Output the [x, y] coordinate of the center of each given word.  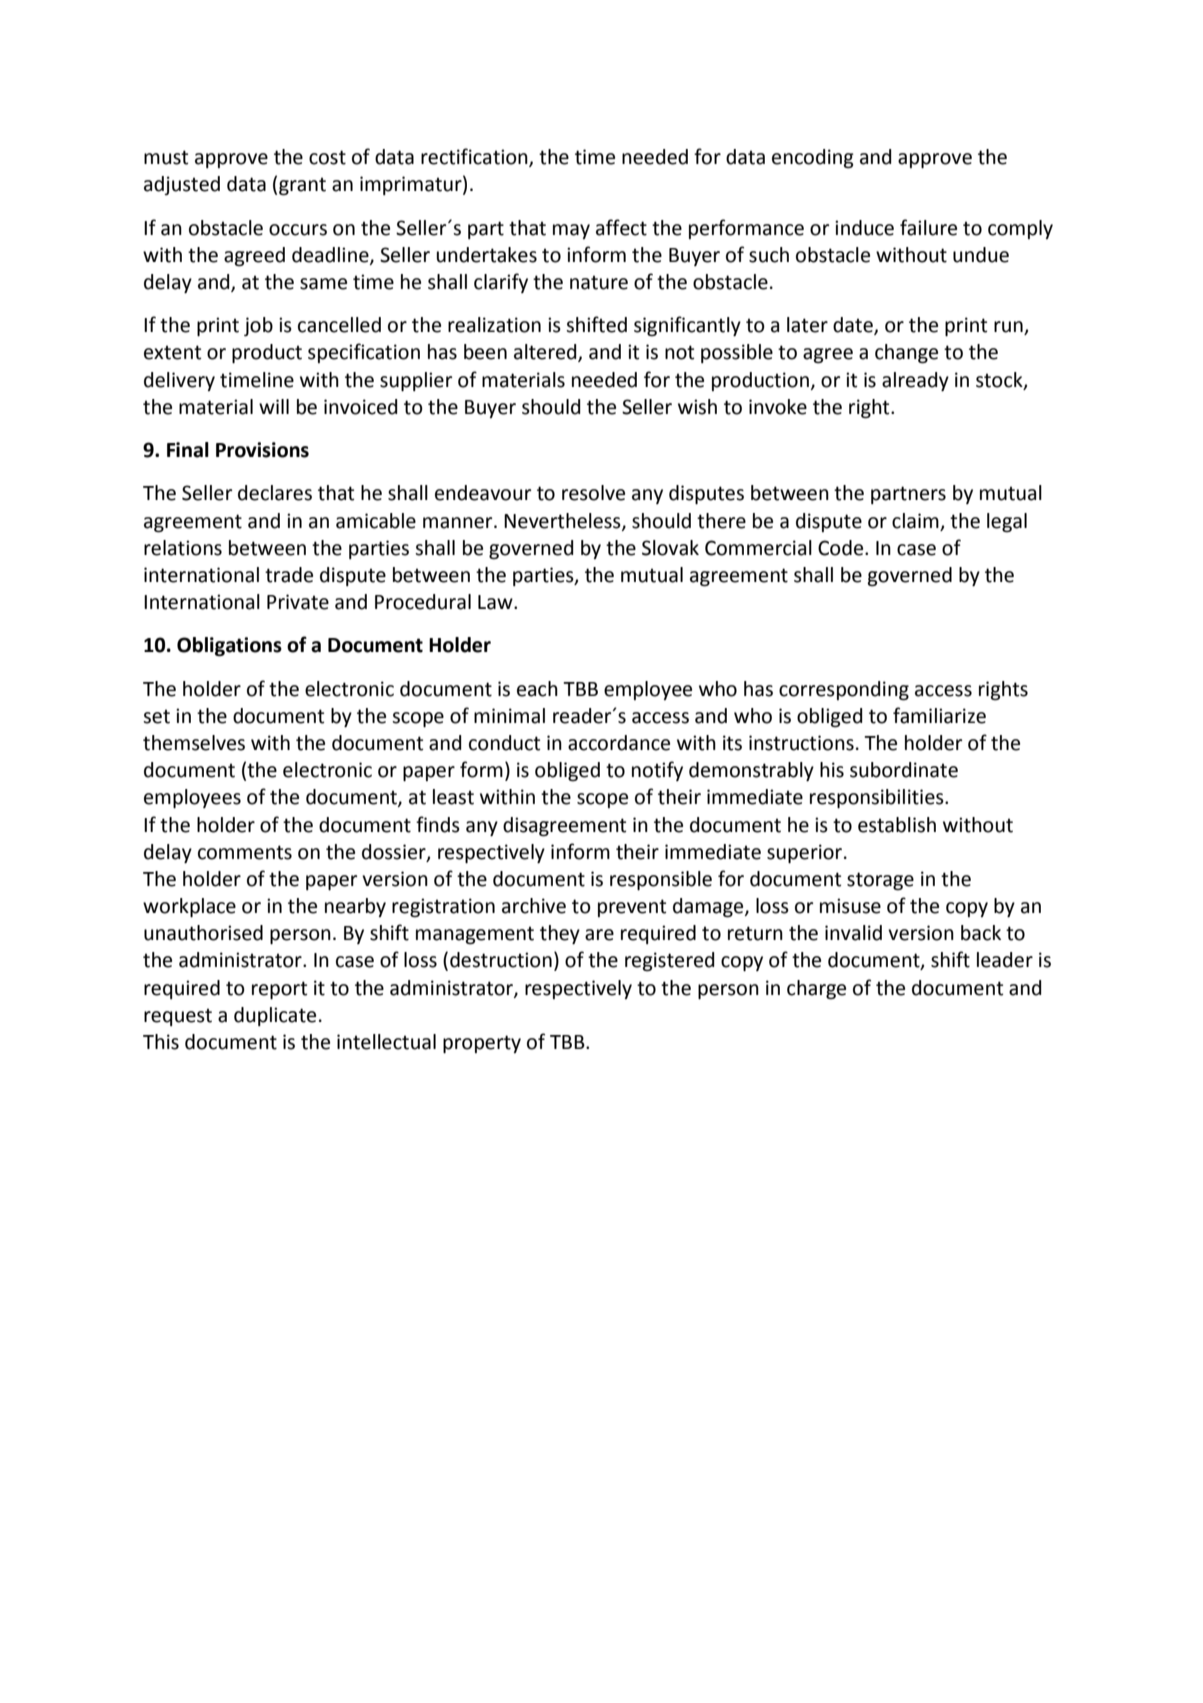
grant [302, 186]
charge [816, 990]
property [482, 1044]
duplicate [275, 1016]
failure [928, 227]
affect [621, 227]
